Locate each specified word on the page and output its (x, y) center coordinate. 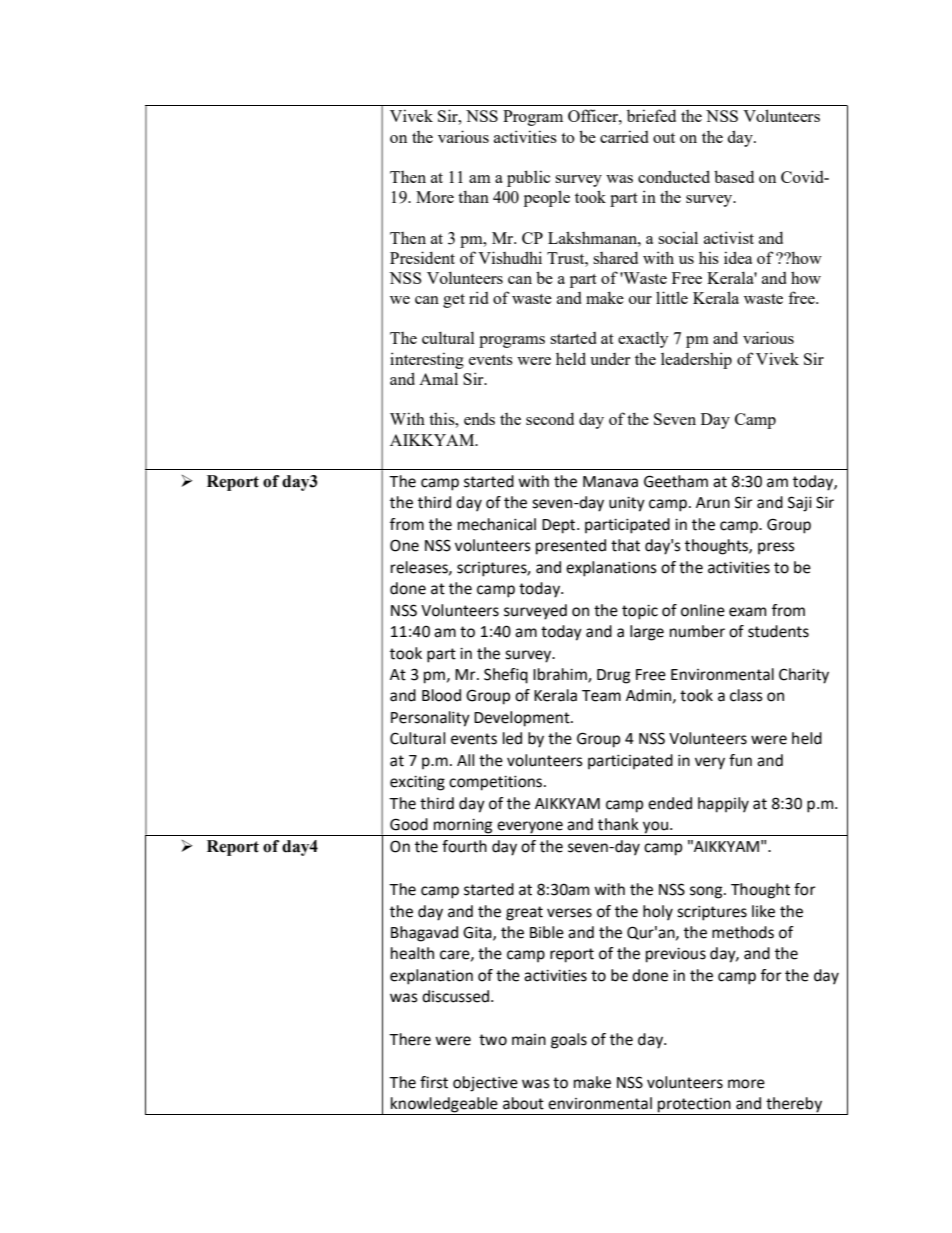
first (434, 1082)
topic (640, 612)
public (528, 178)
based (734, 176)
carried (624, 136)
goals (569, 1041)
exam (747, 612)
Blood (441, 695)
